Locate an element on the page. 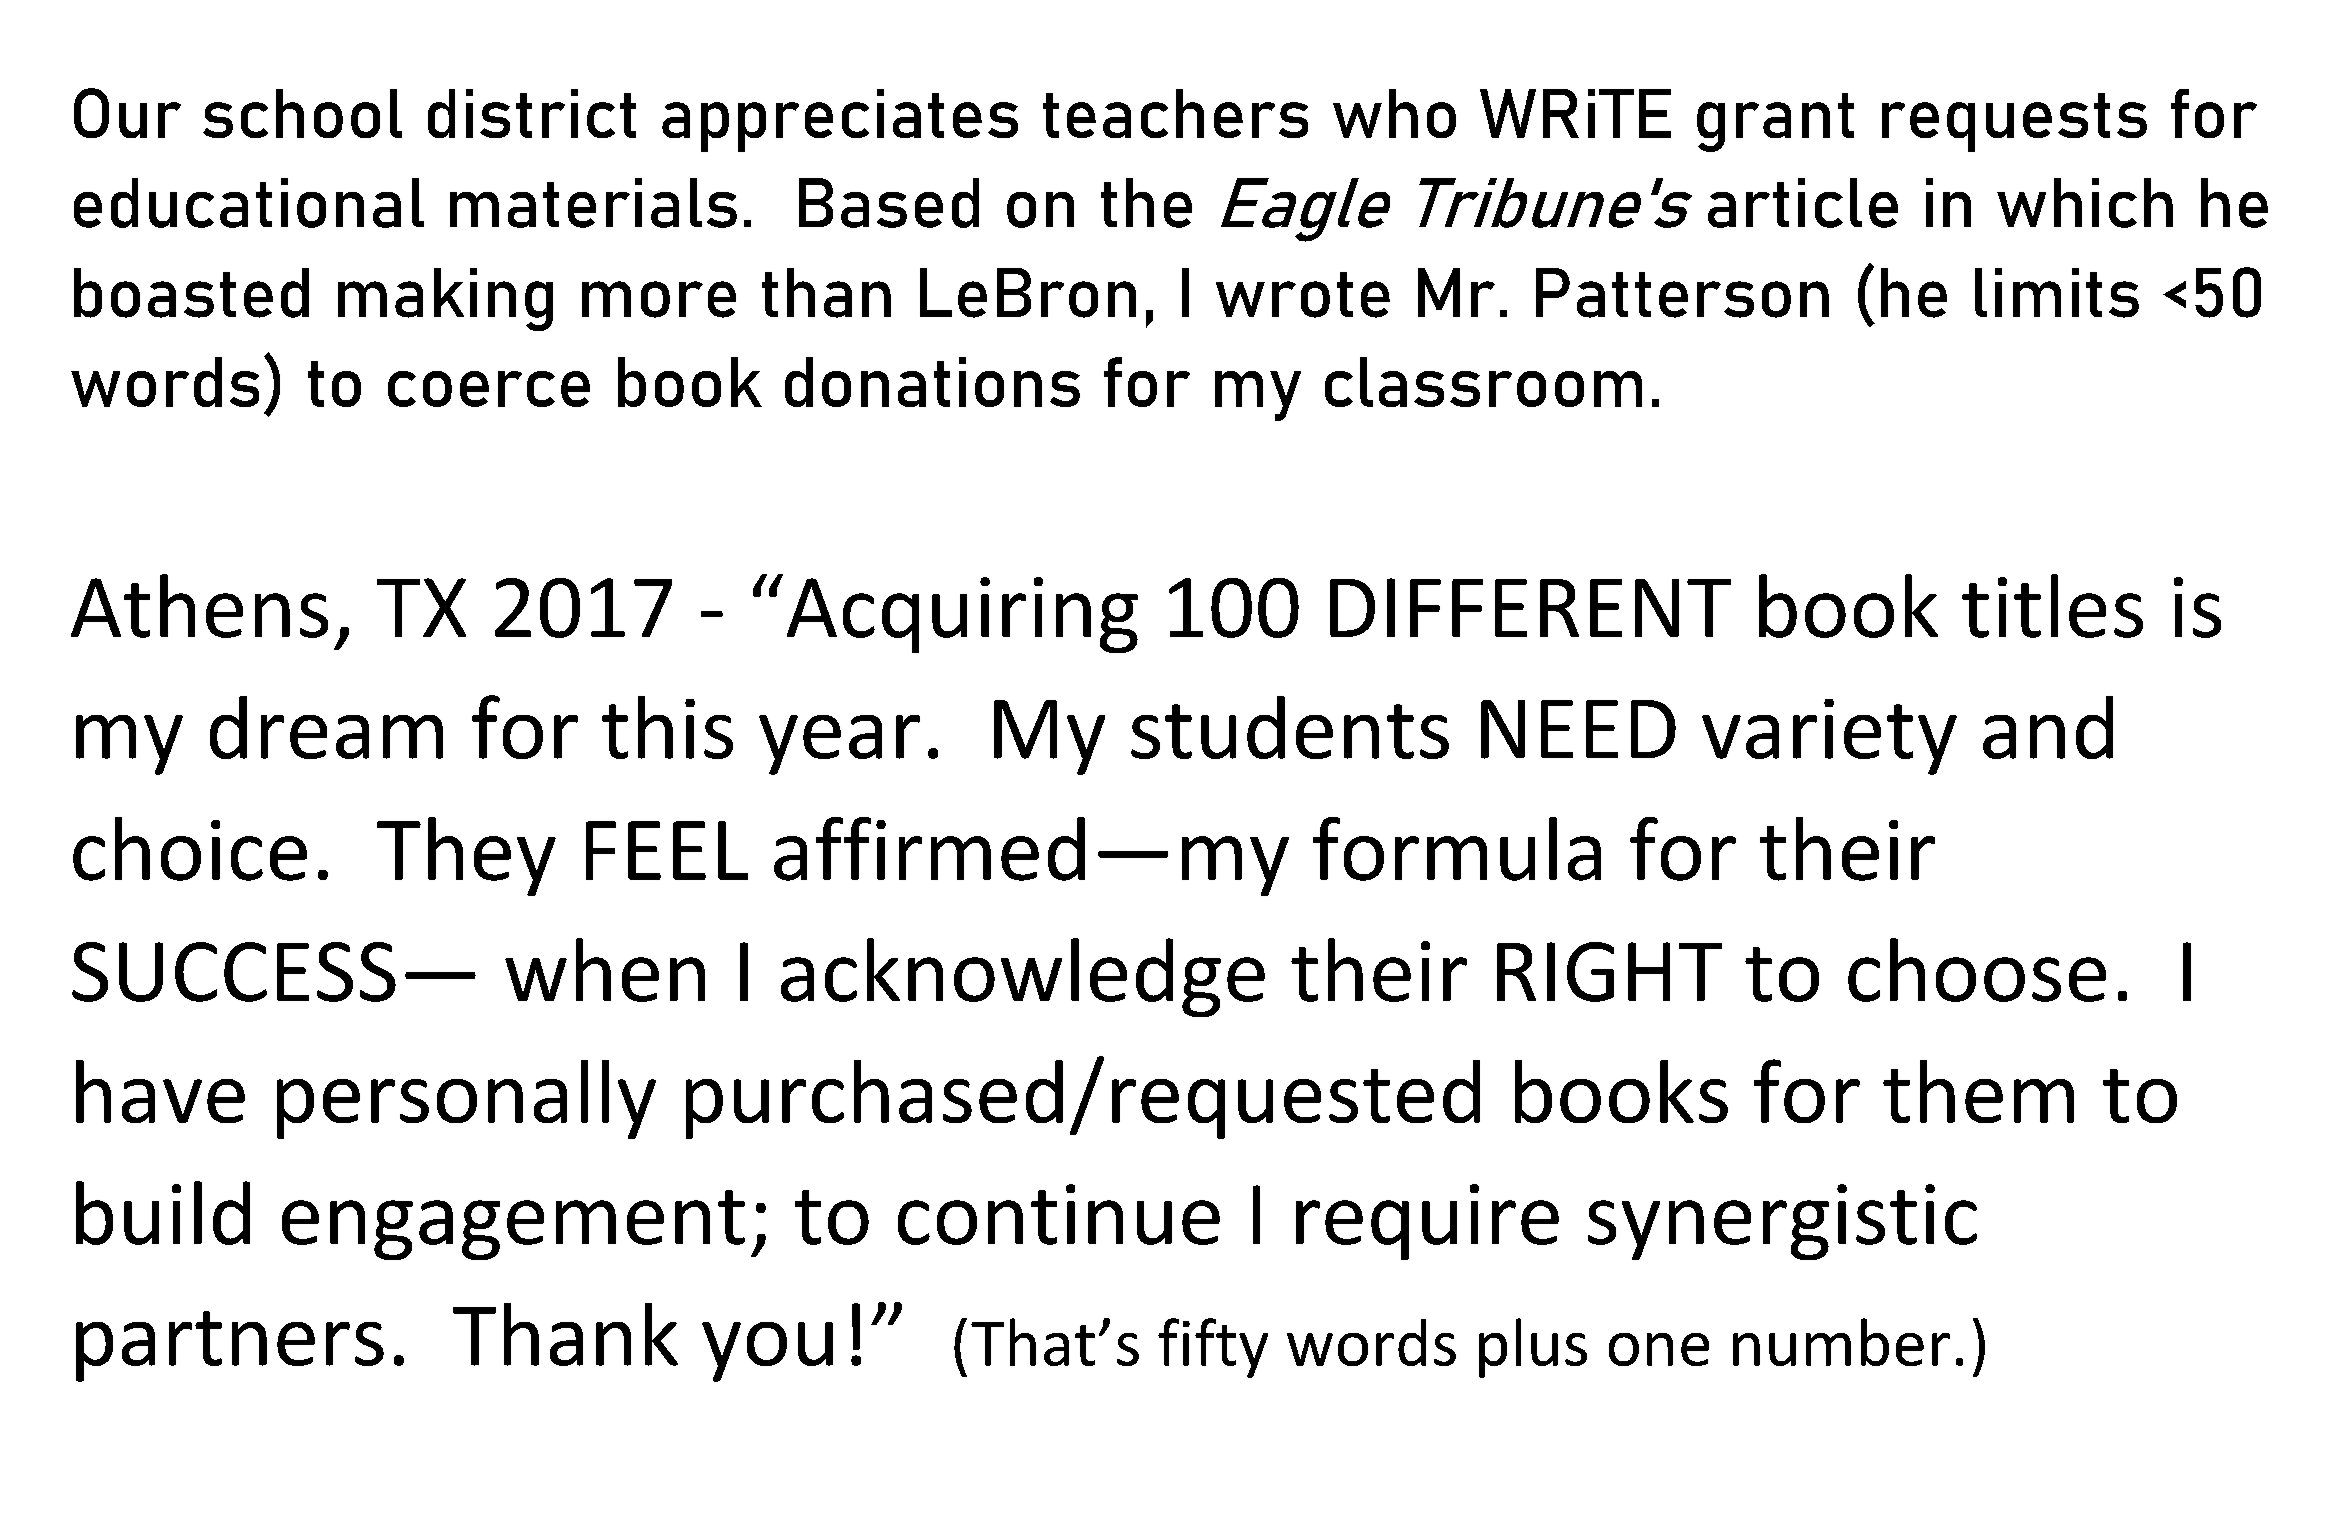  variety is located at coordinates (1829, 737).
